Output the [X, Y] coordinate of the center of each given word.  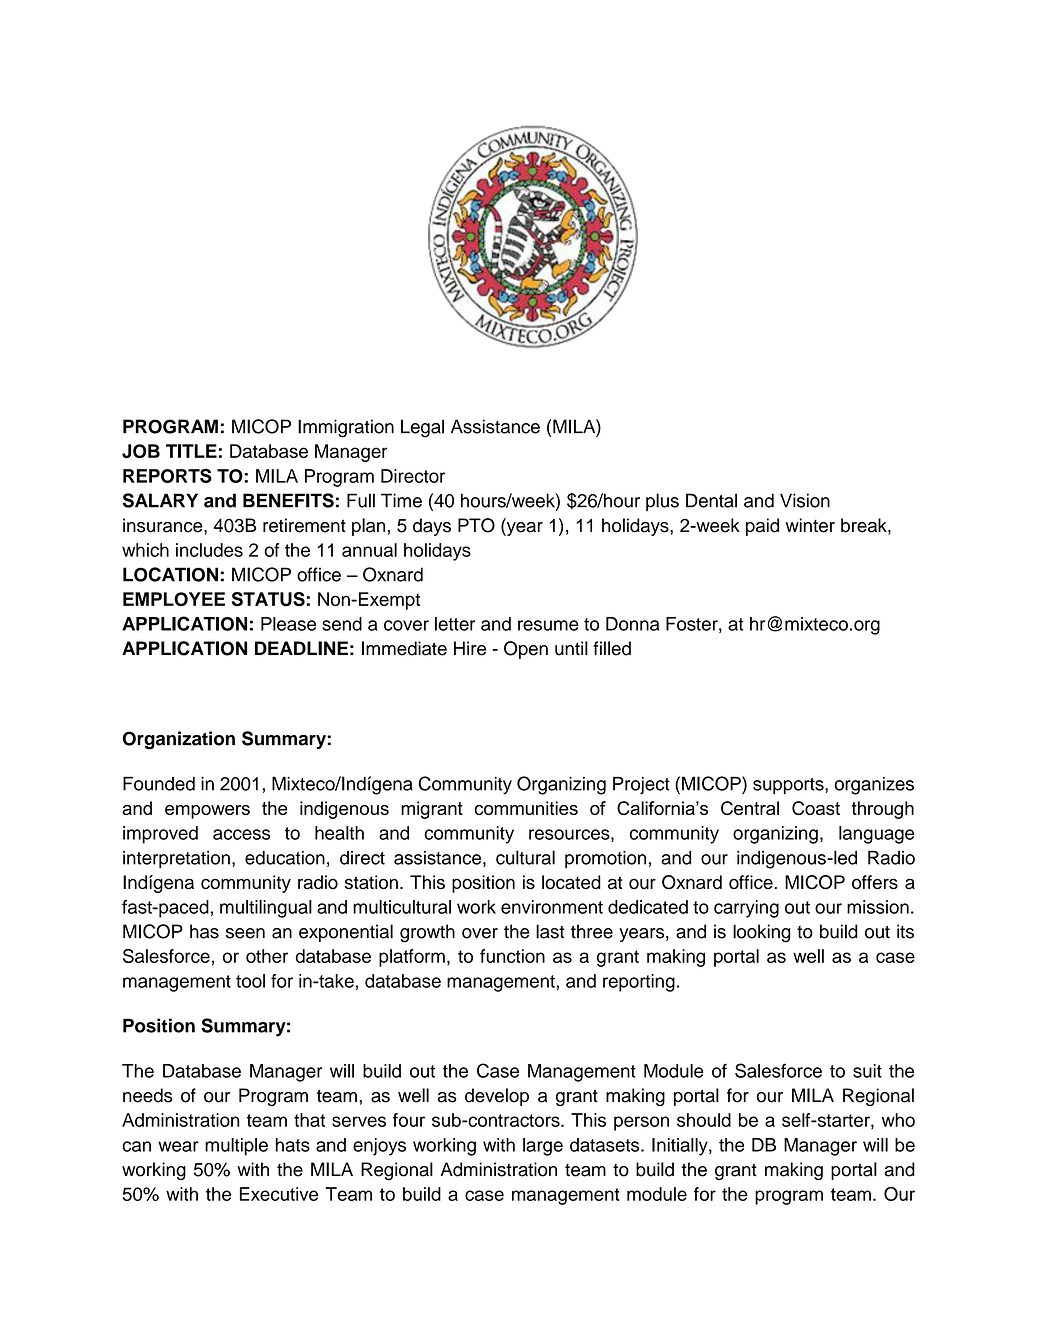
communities [526, 808]
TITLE [191, 451]
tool [250, 981]
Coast [816, 808]
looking [761, 933]
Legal [422, 428]
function [512, 956]
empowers [207, 812]
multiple [236, 1147]
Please [288, 624]
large [543, 1147]
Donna [632, 624]
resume [548, 625]
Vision [805, 500]
